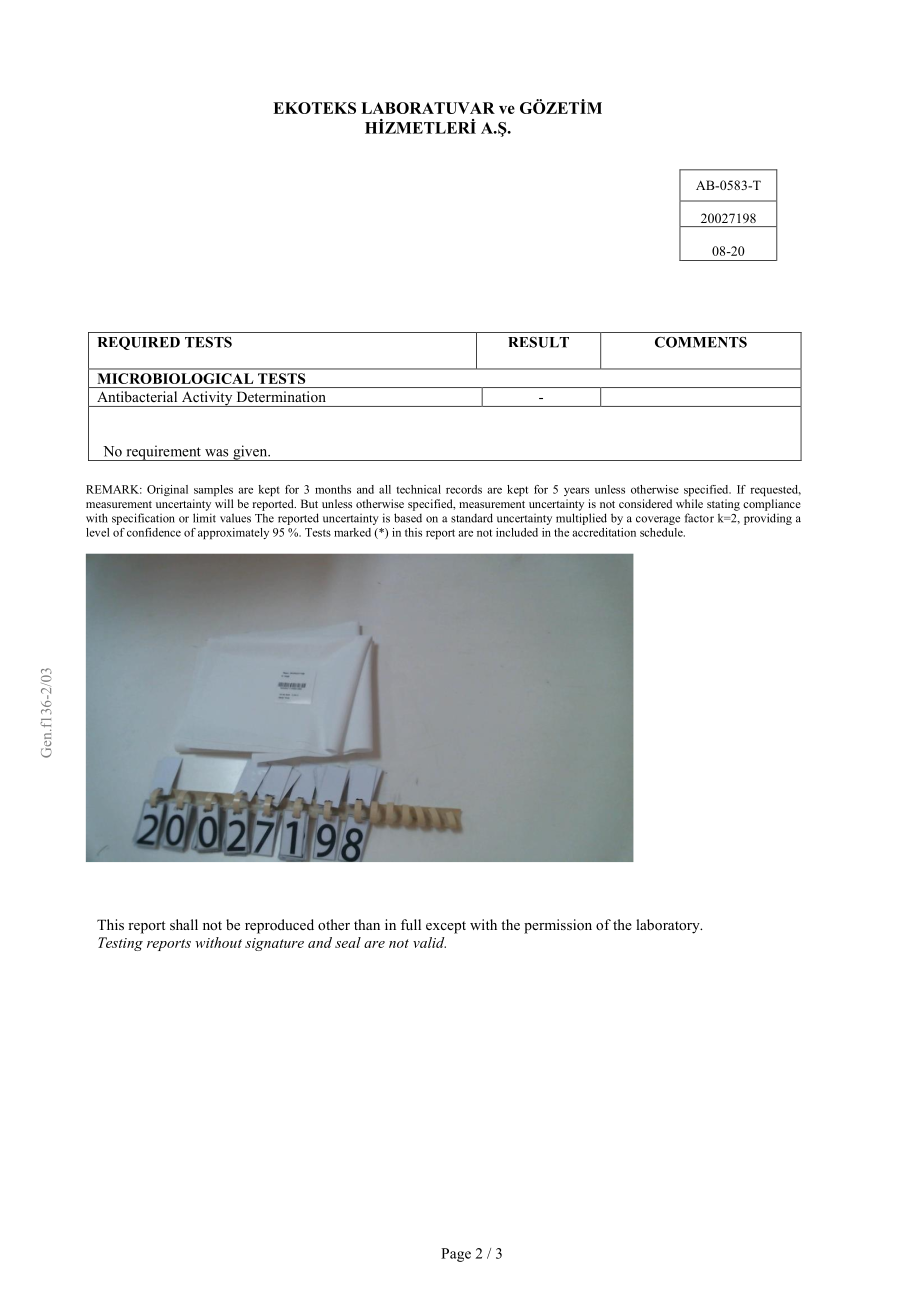 The width and height of the image is (924, 1308). What do you see at coordinates (538, 342) in the image?
I see `RESULT` at bounding box center [538, 342].
